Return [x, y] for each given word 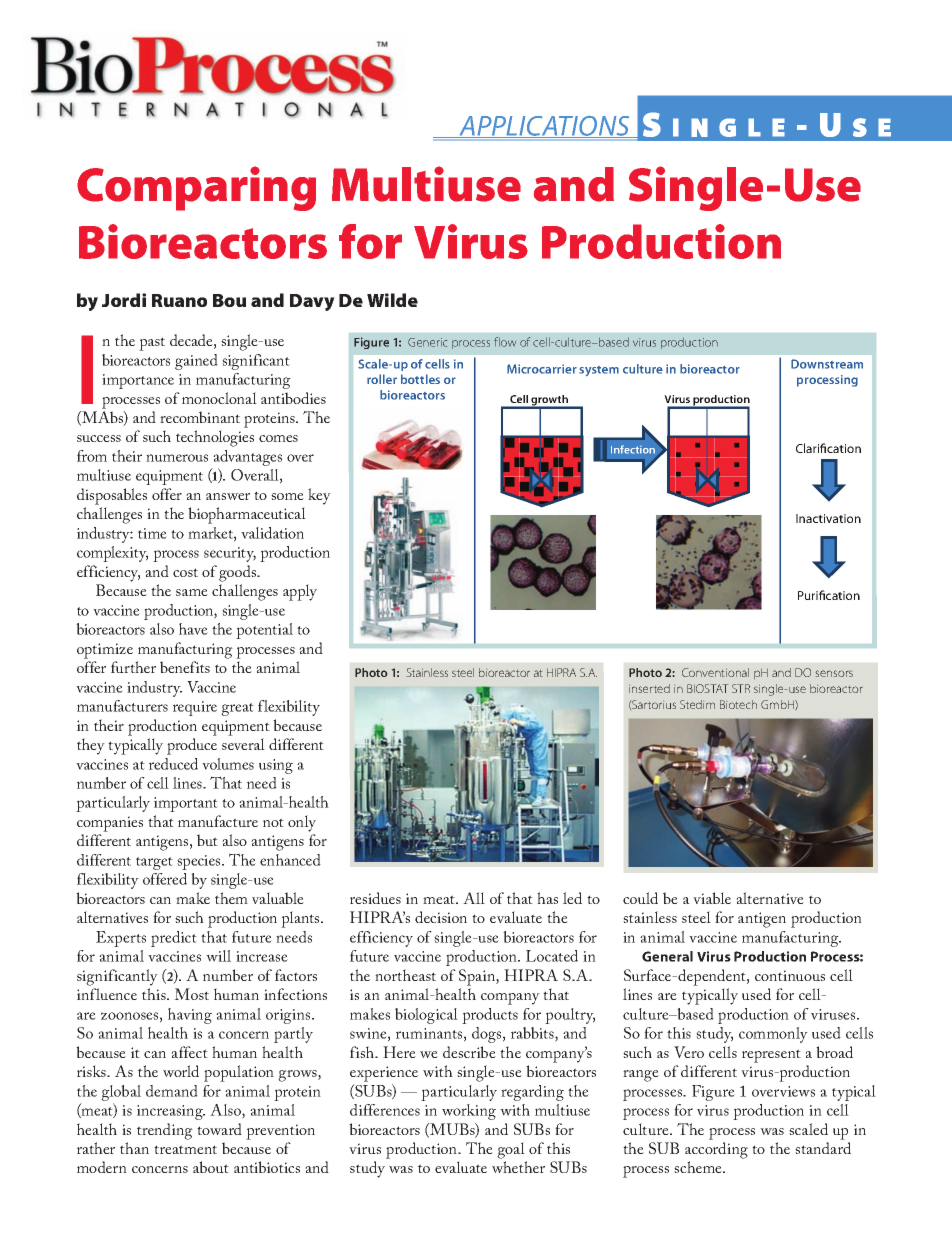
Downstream [827, 364]
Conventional [715, 672]
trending [165, 1131]
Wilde [392, 300]
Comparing [196, 188]
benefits [185, 667]
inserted [649, 688]
